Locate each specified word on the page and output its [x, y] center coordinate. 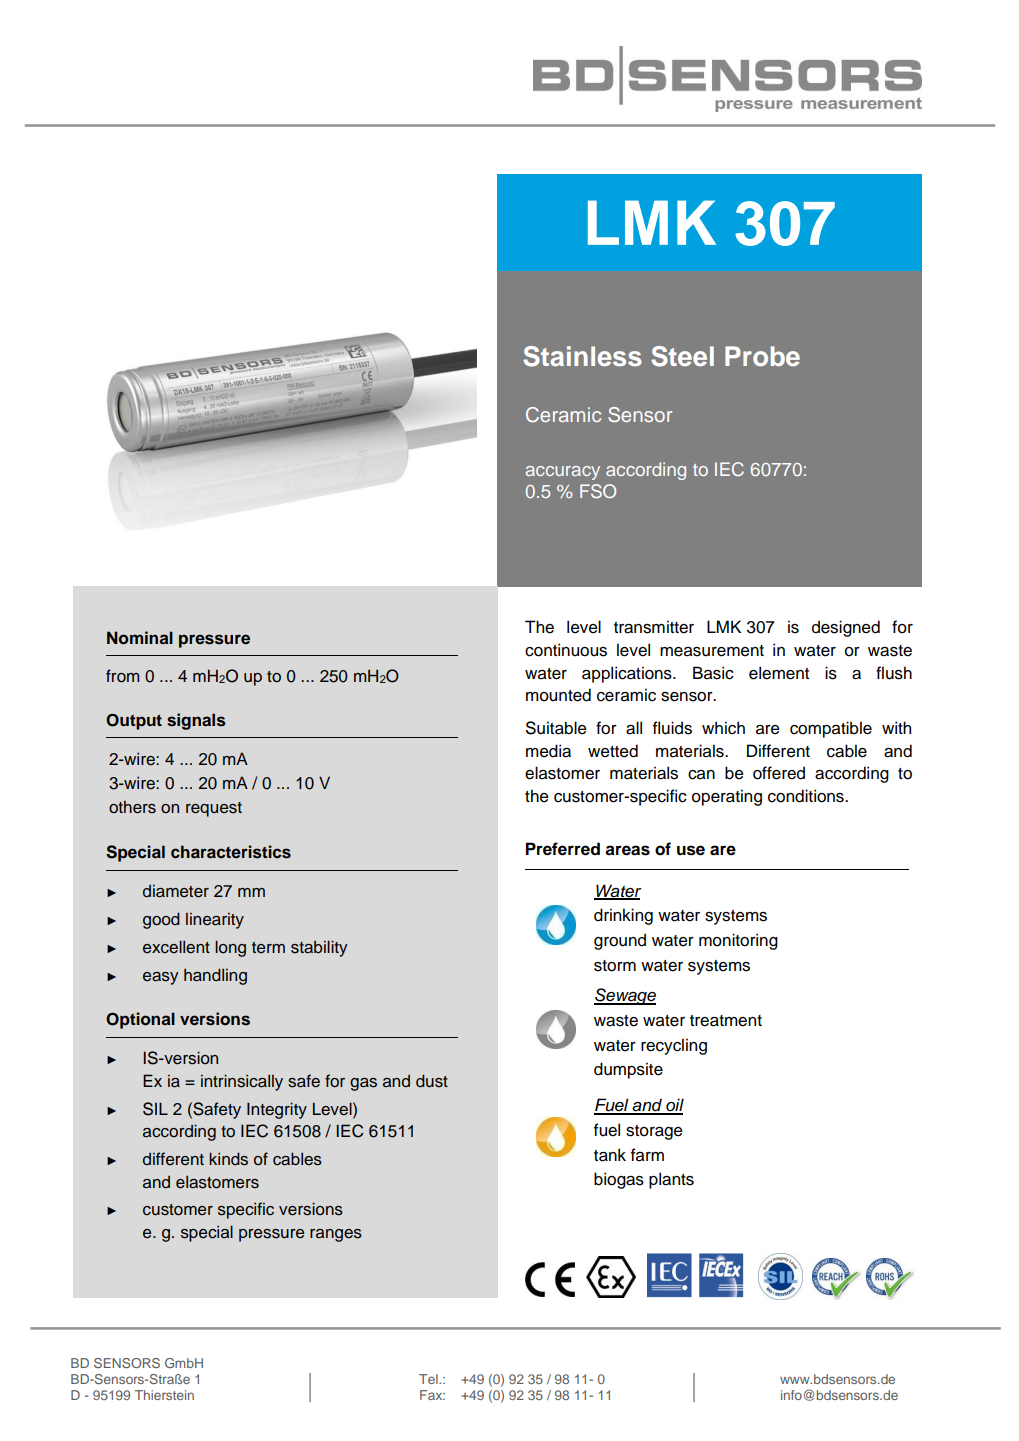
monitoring [738, 941]
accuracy [563, 473]
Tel [429, 1379]
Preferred [563, 849]
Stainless [582, 356]
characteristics [231, 852]
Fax [432, 1395]
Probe [762, 356]
